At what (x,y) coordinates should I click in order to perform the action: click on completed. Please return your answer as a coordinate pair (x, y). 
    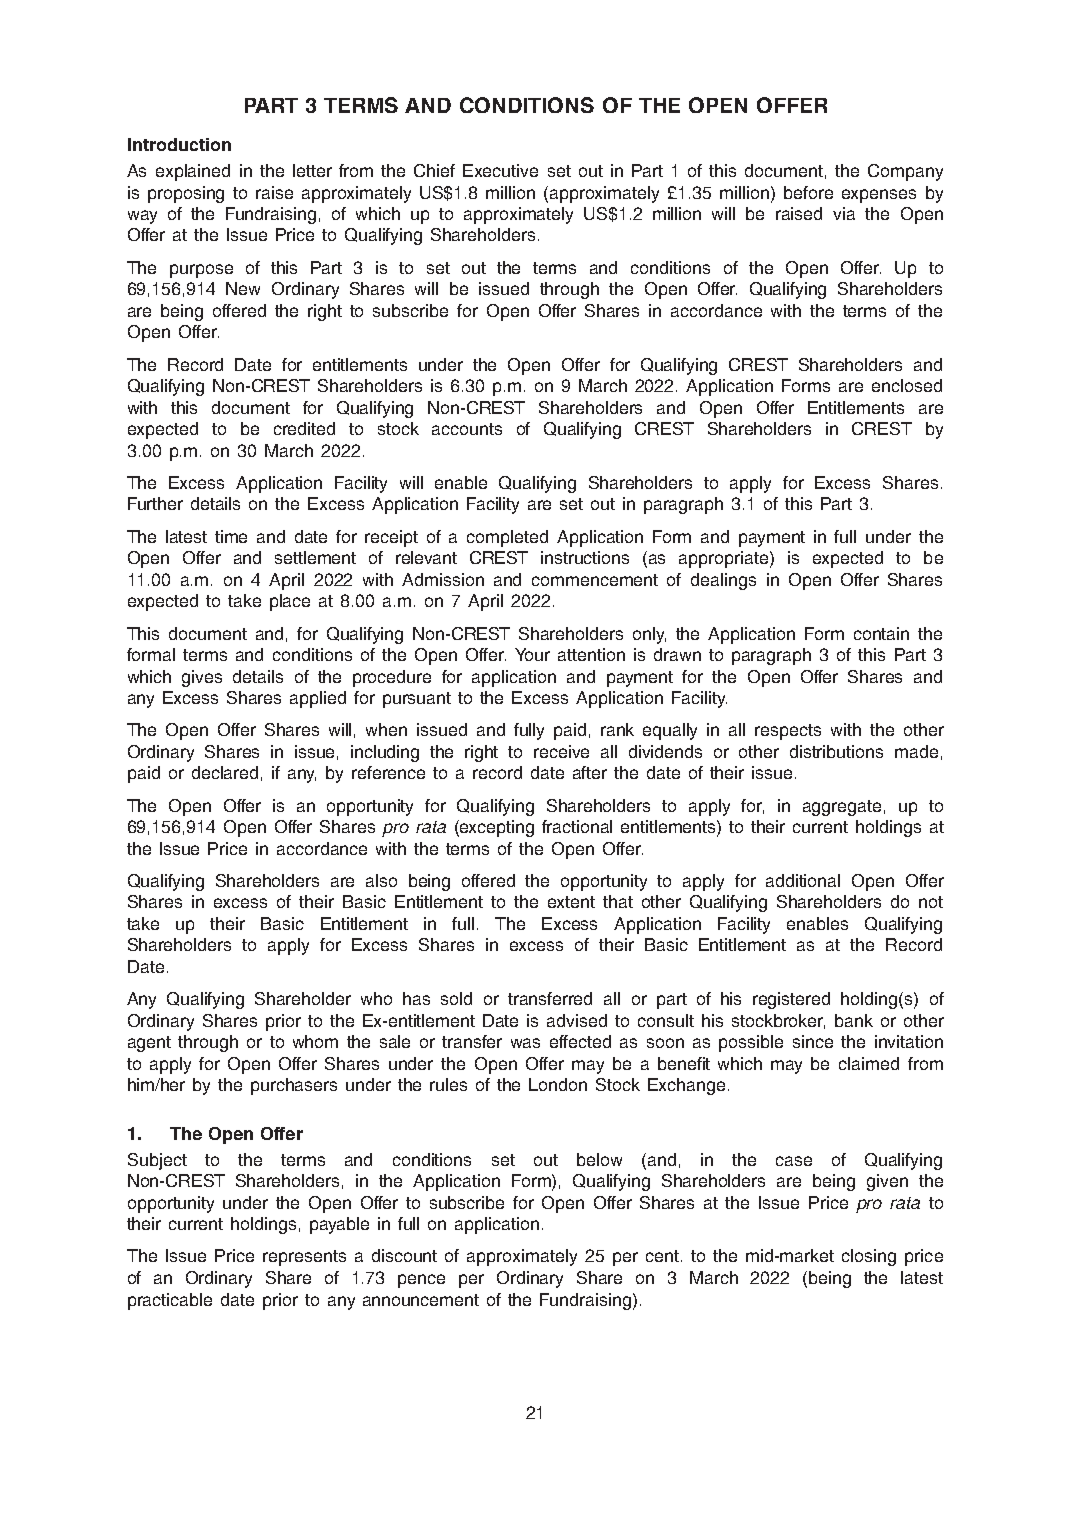
    Looking at the image, I should click on (507, 538).
